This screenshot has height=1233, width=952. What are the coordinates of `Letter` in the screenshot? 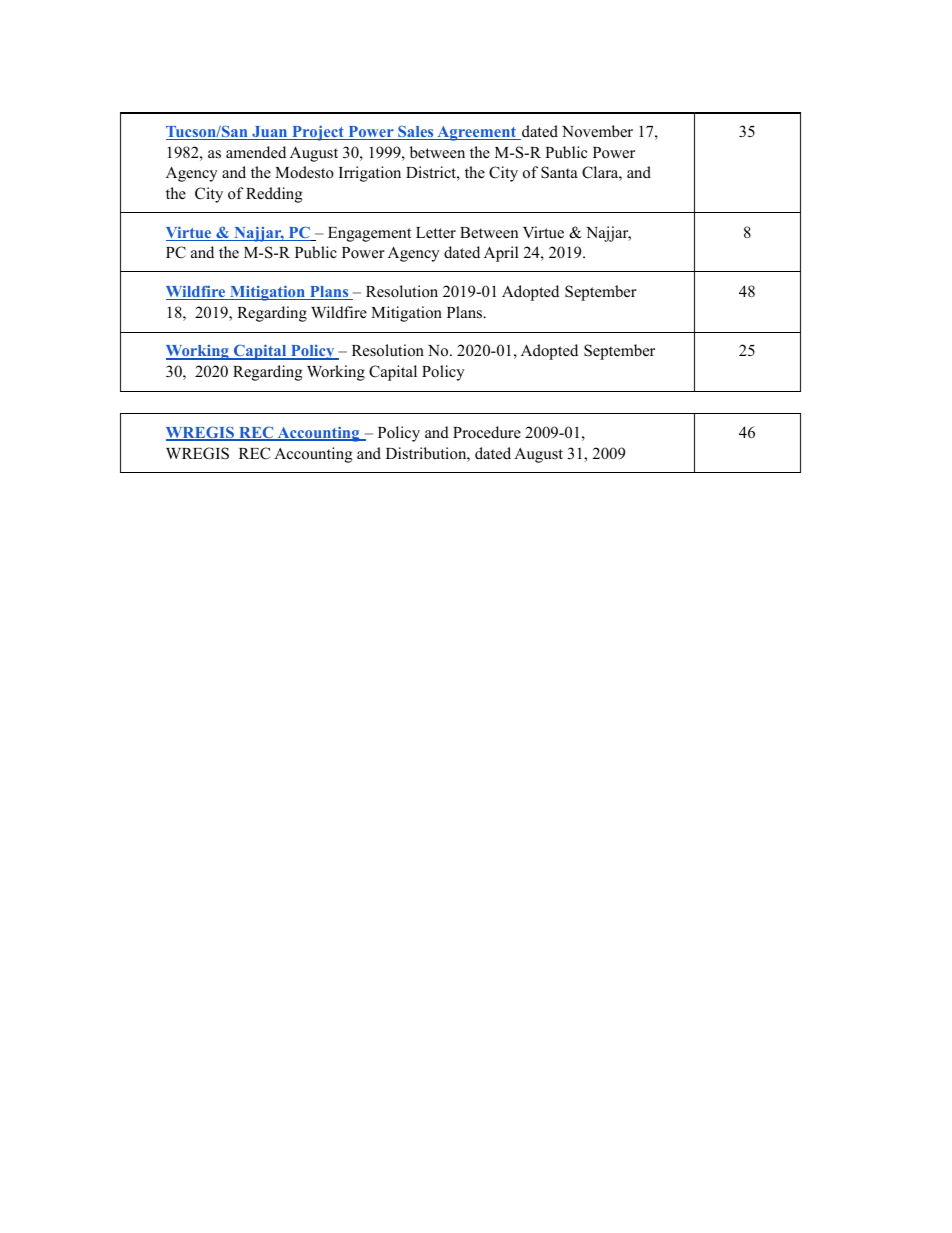 It's located at (436, 233).
